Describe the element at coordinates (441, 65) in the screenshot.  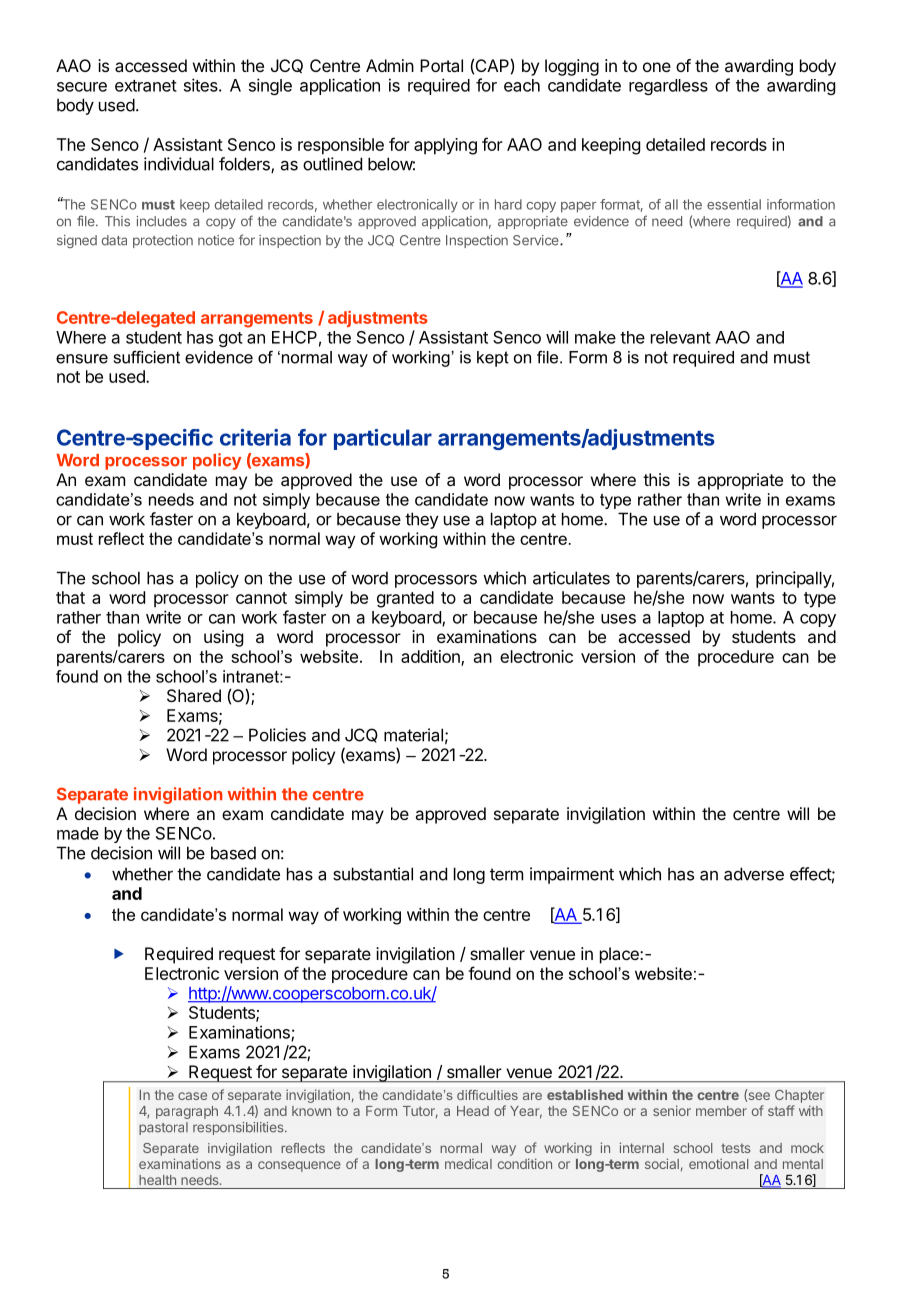
I see `Portal` at that location.
